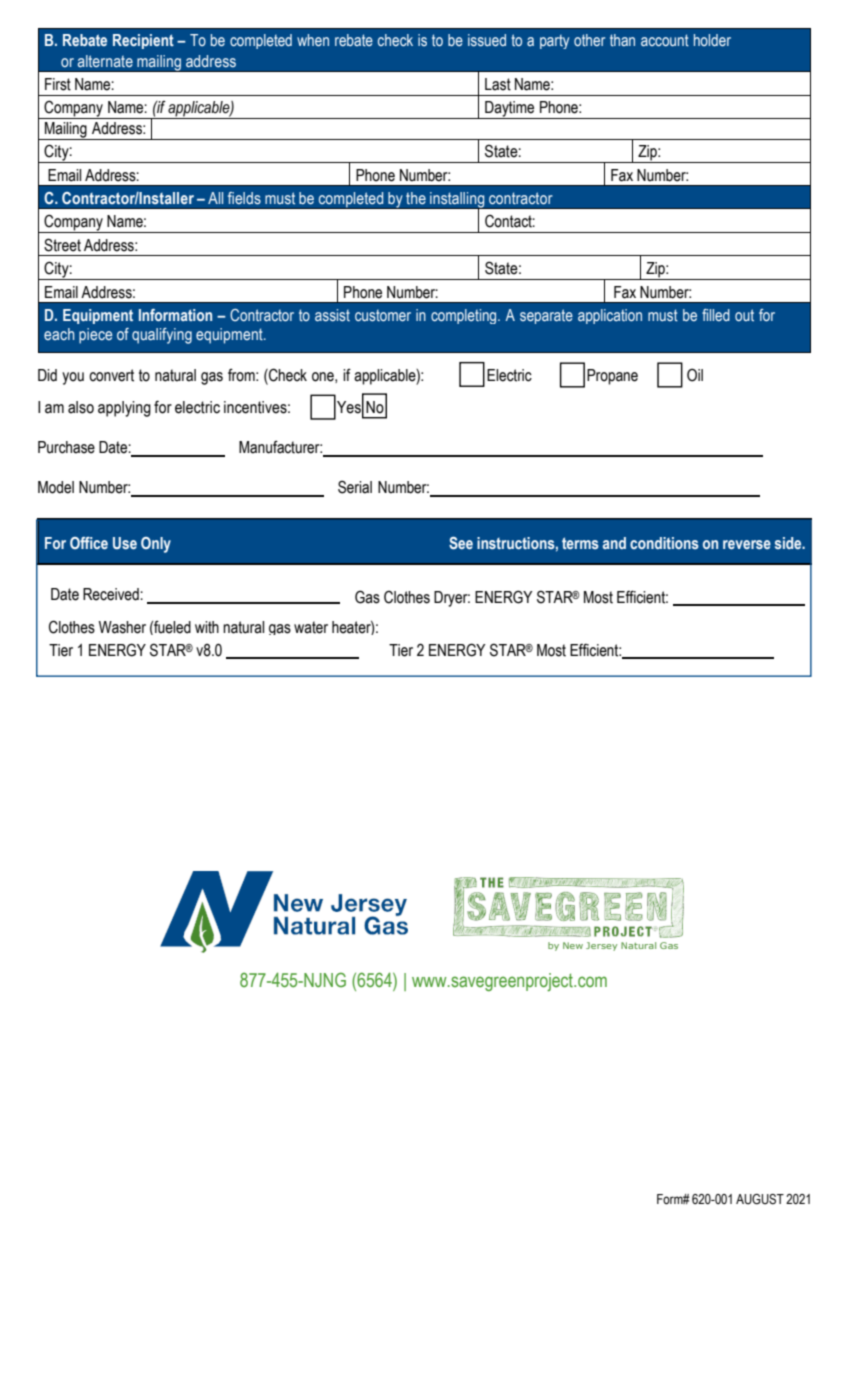 The image size is (849, 1400). I want to click on reverse, so click(747, 545).
